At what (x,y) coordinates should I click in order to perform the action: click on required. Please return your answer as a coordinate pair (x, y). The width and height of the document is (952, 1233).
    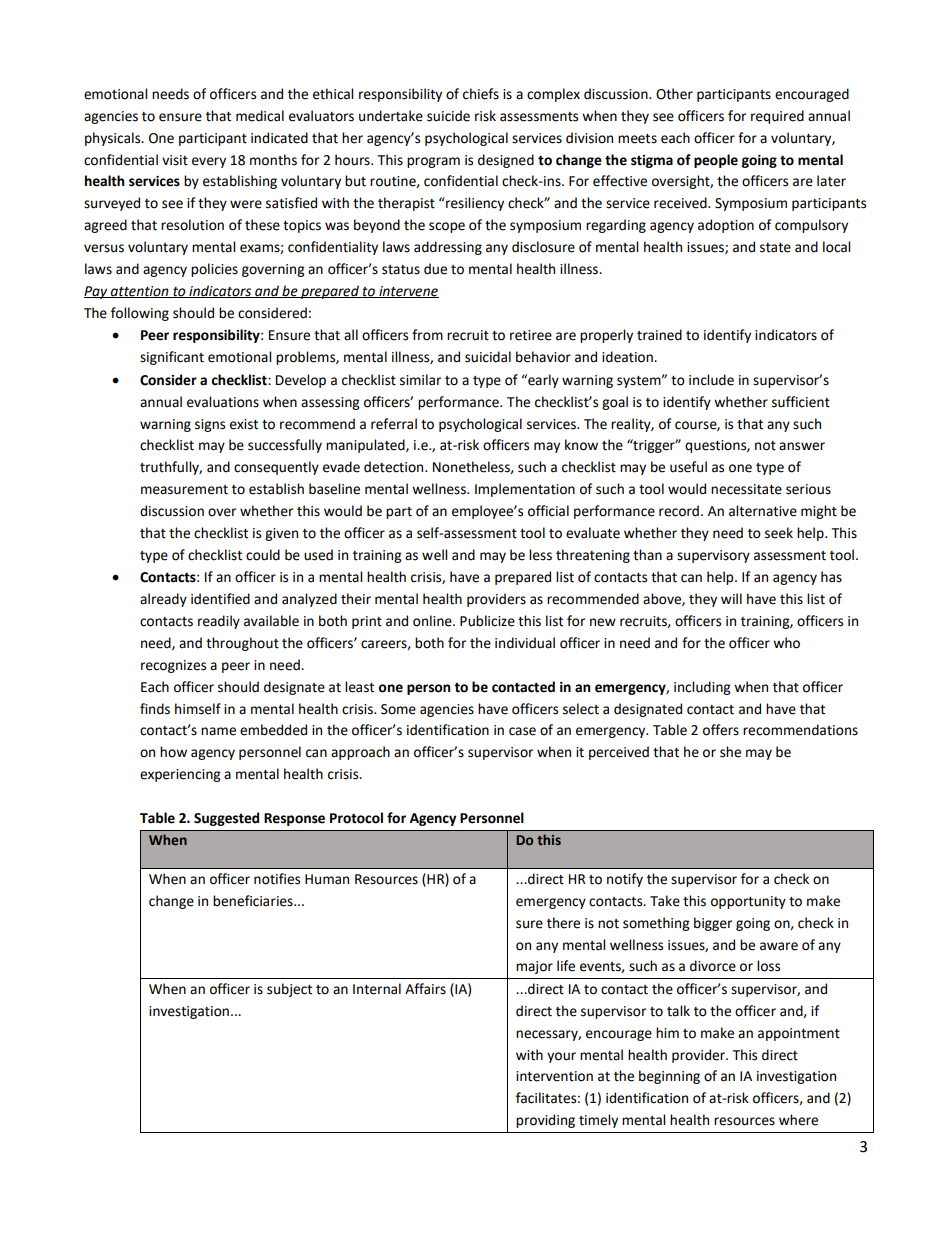
    Looking at the image, I should click on (777, 117).
